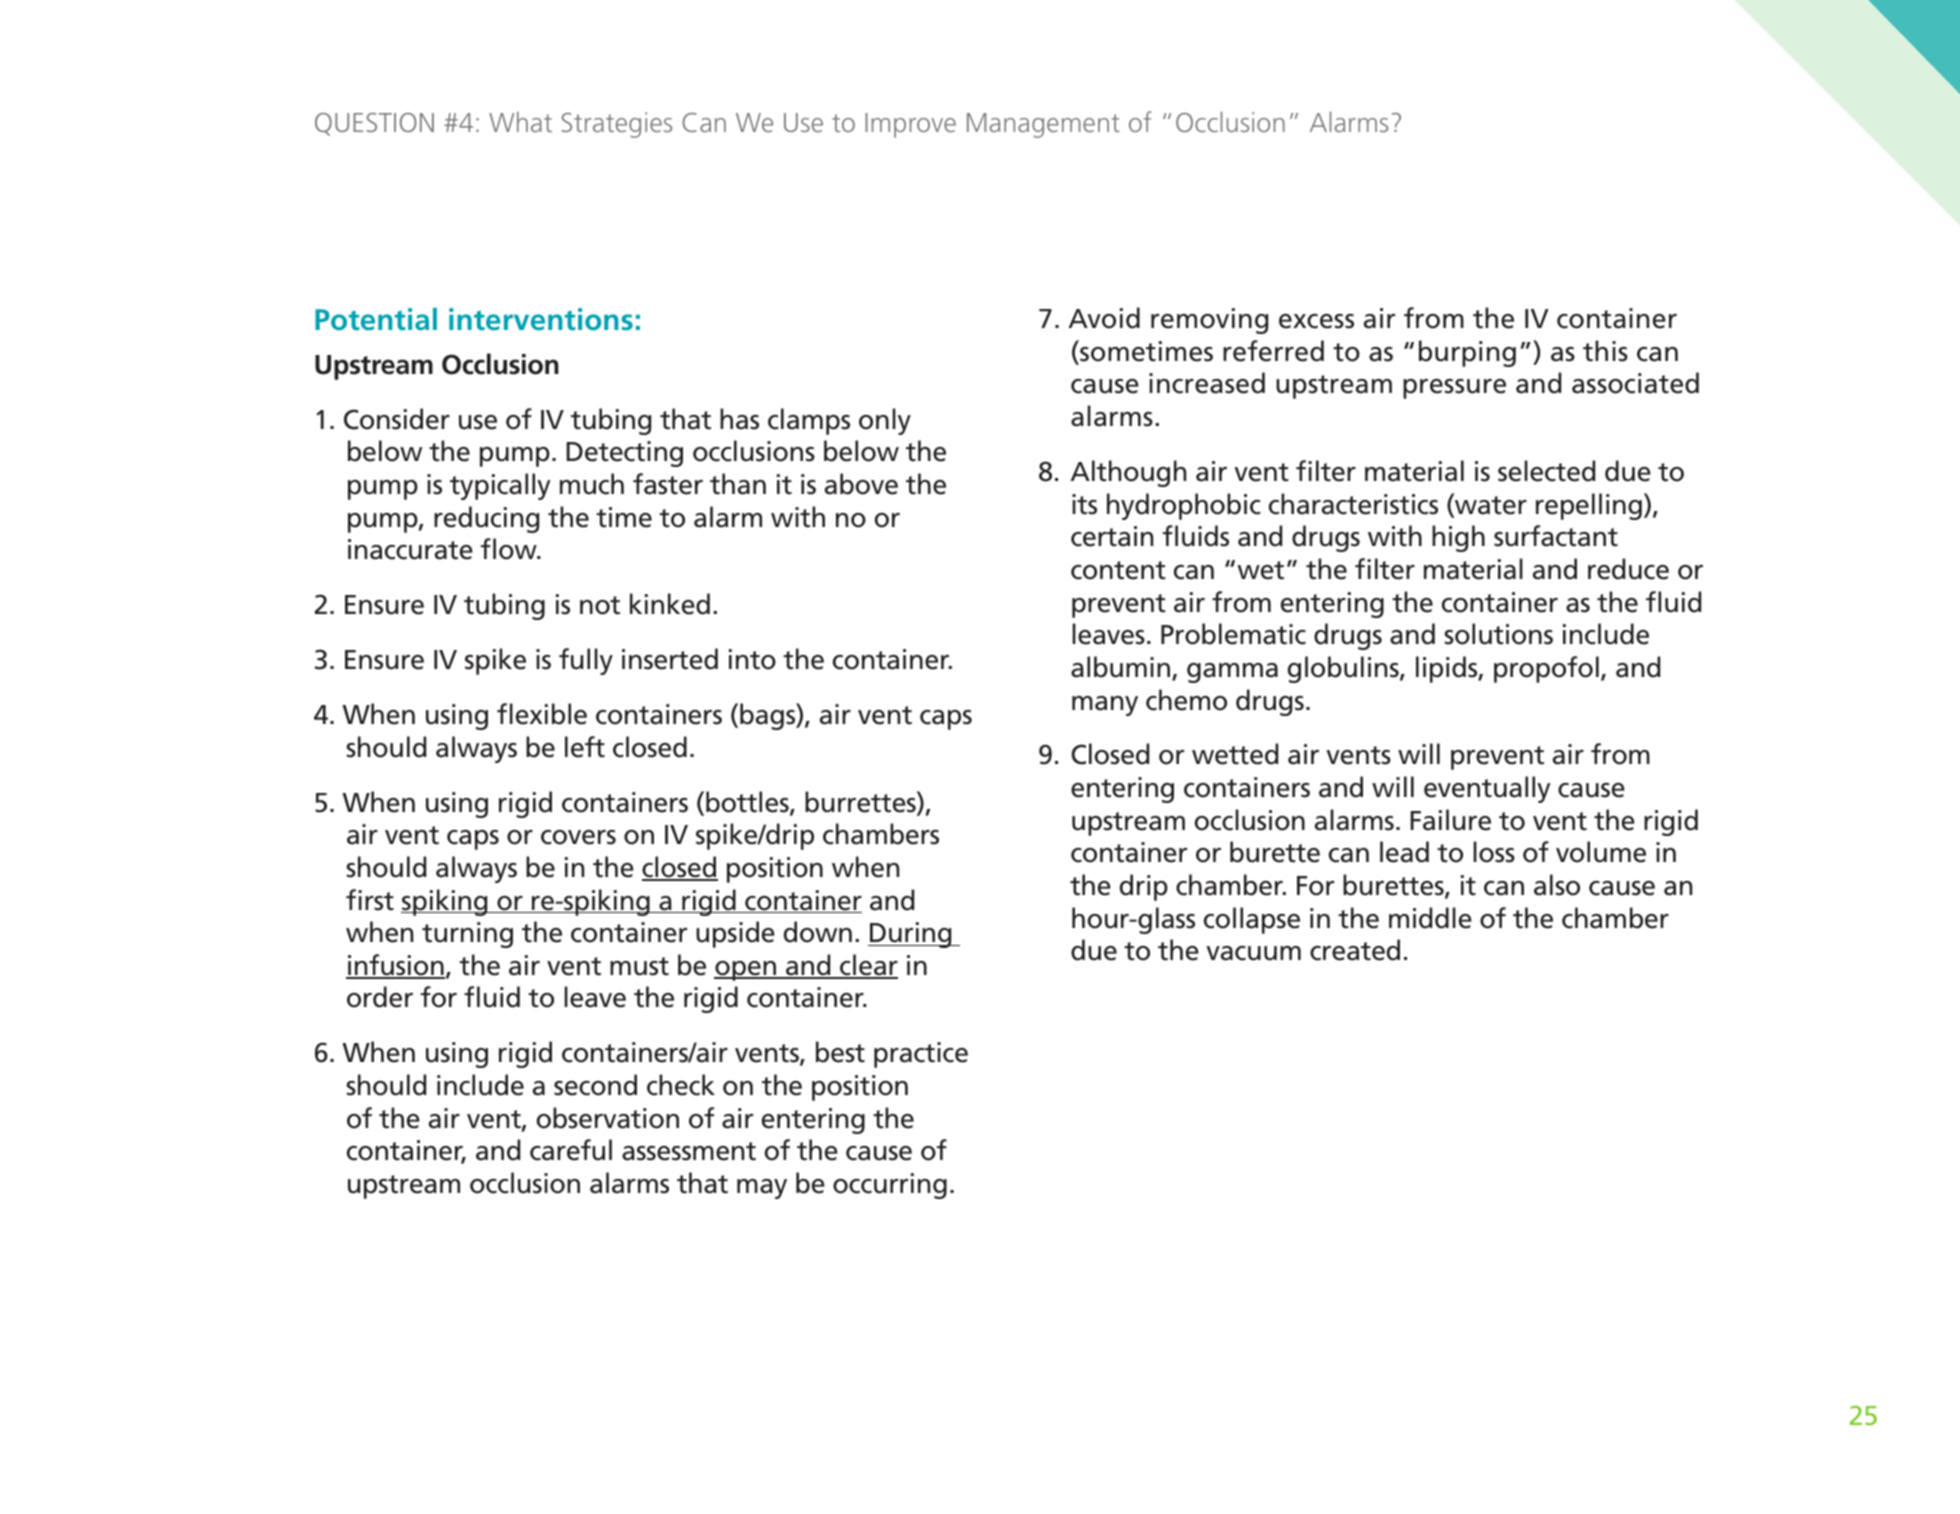 The height and width of the screenshot is (1514, 1960). Describe the element at coordinates (1316, 321) in the screenshot. I see `excess` at that location.
